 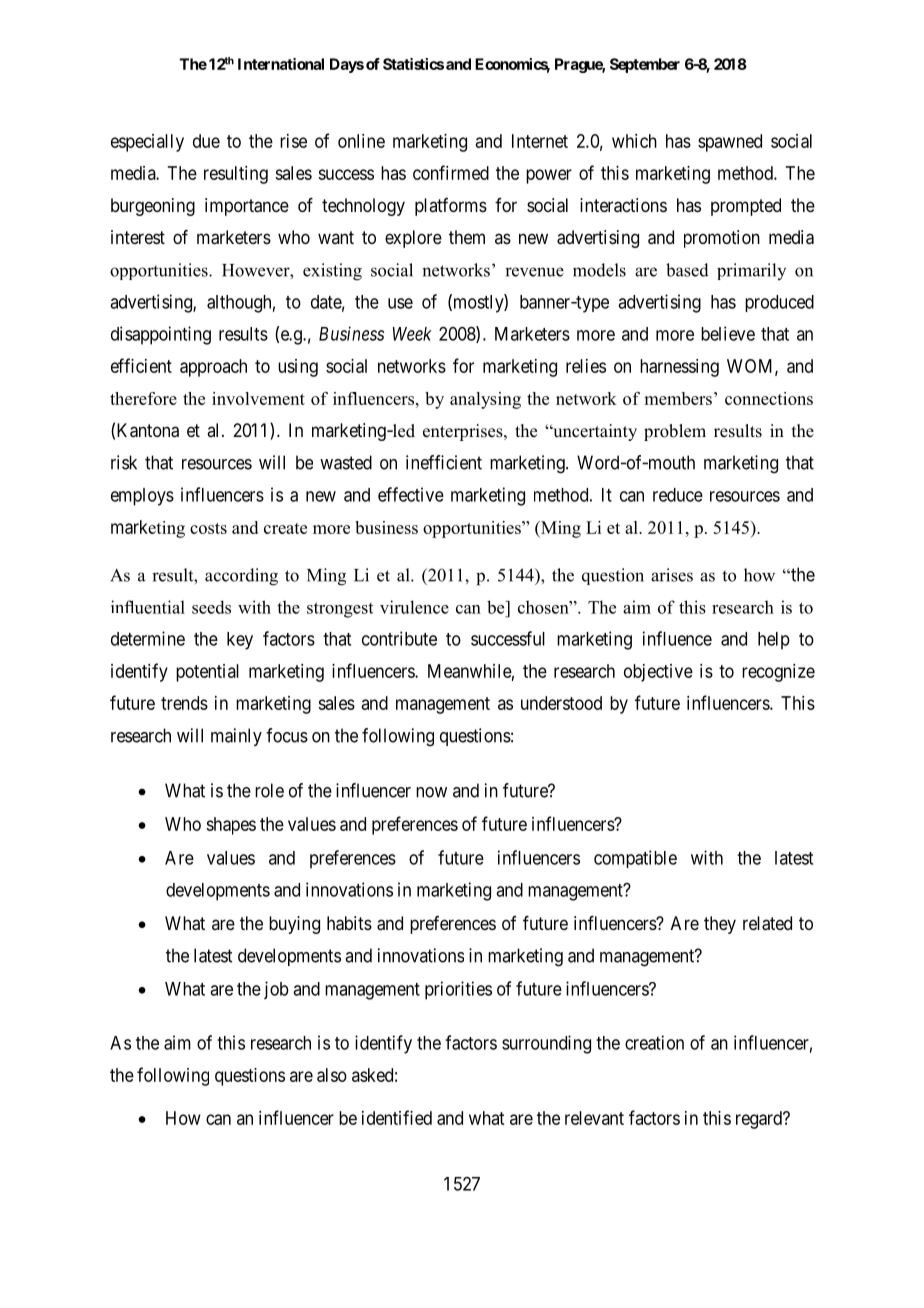 What do you see at coordinates (414, 607) in the document?
I see `virulence` at bounding box center [414, 607].
